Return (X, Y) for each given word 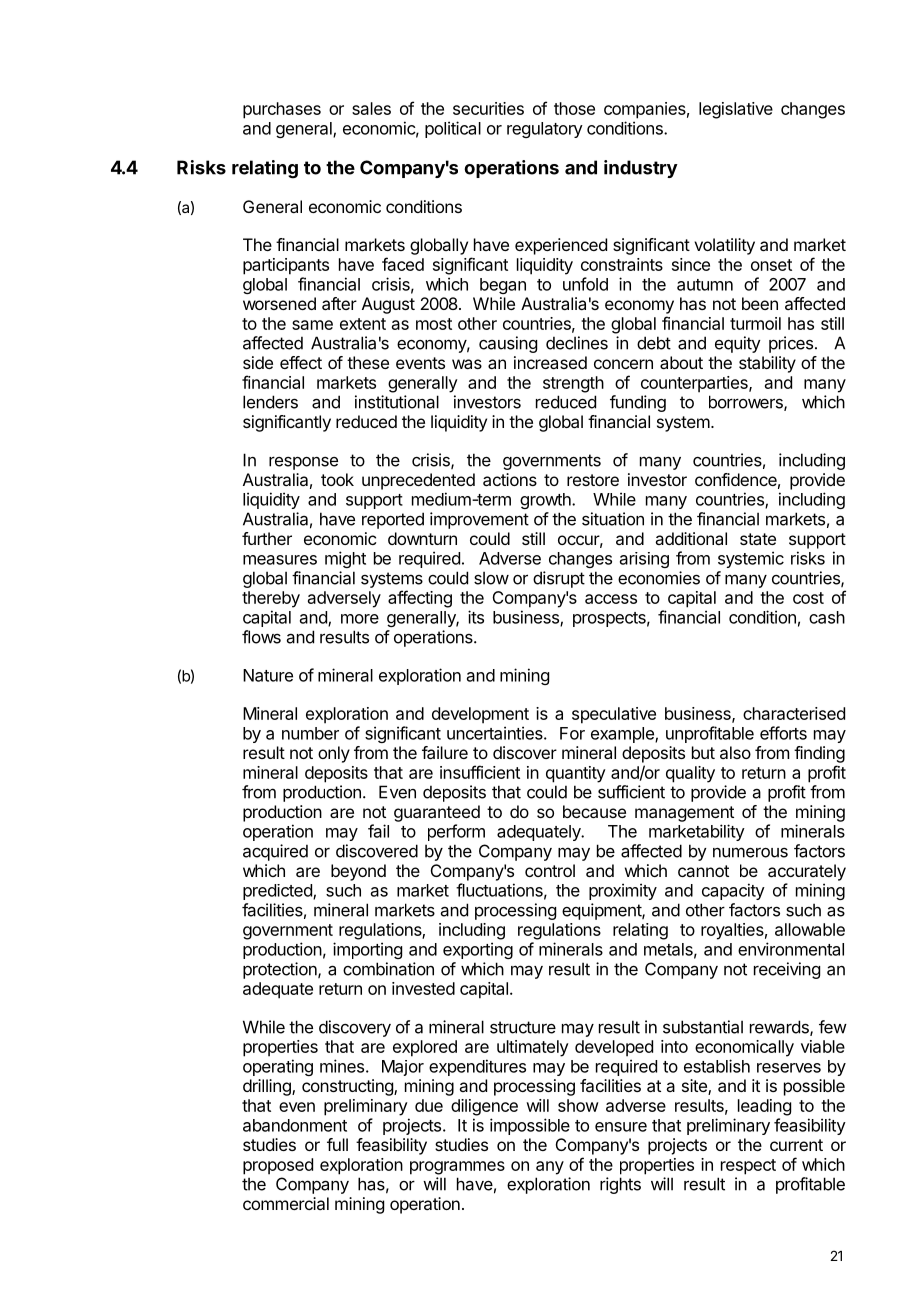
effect (301, 362)
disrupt (559, 579)
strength (573, 384)
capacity (733, 891)
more (360, 619)
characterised (794, 713)
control (550, 870)
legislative (736, 110)
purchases (282, 110)
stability (767, 364)
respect (748, 1167)
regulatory (545, 130)
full (337, 1144)
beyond (358, 872)
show (578, 1105)
